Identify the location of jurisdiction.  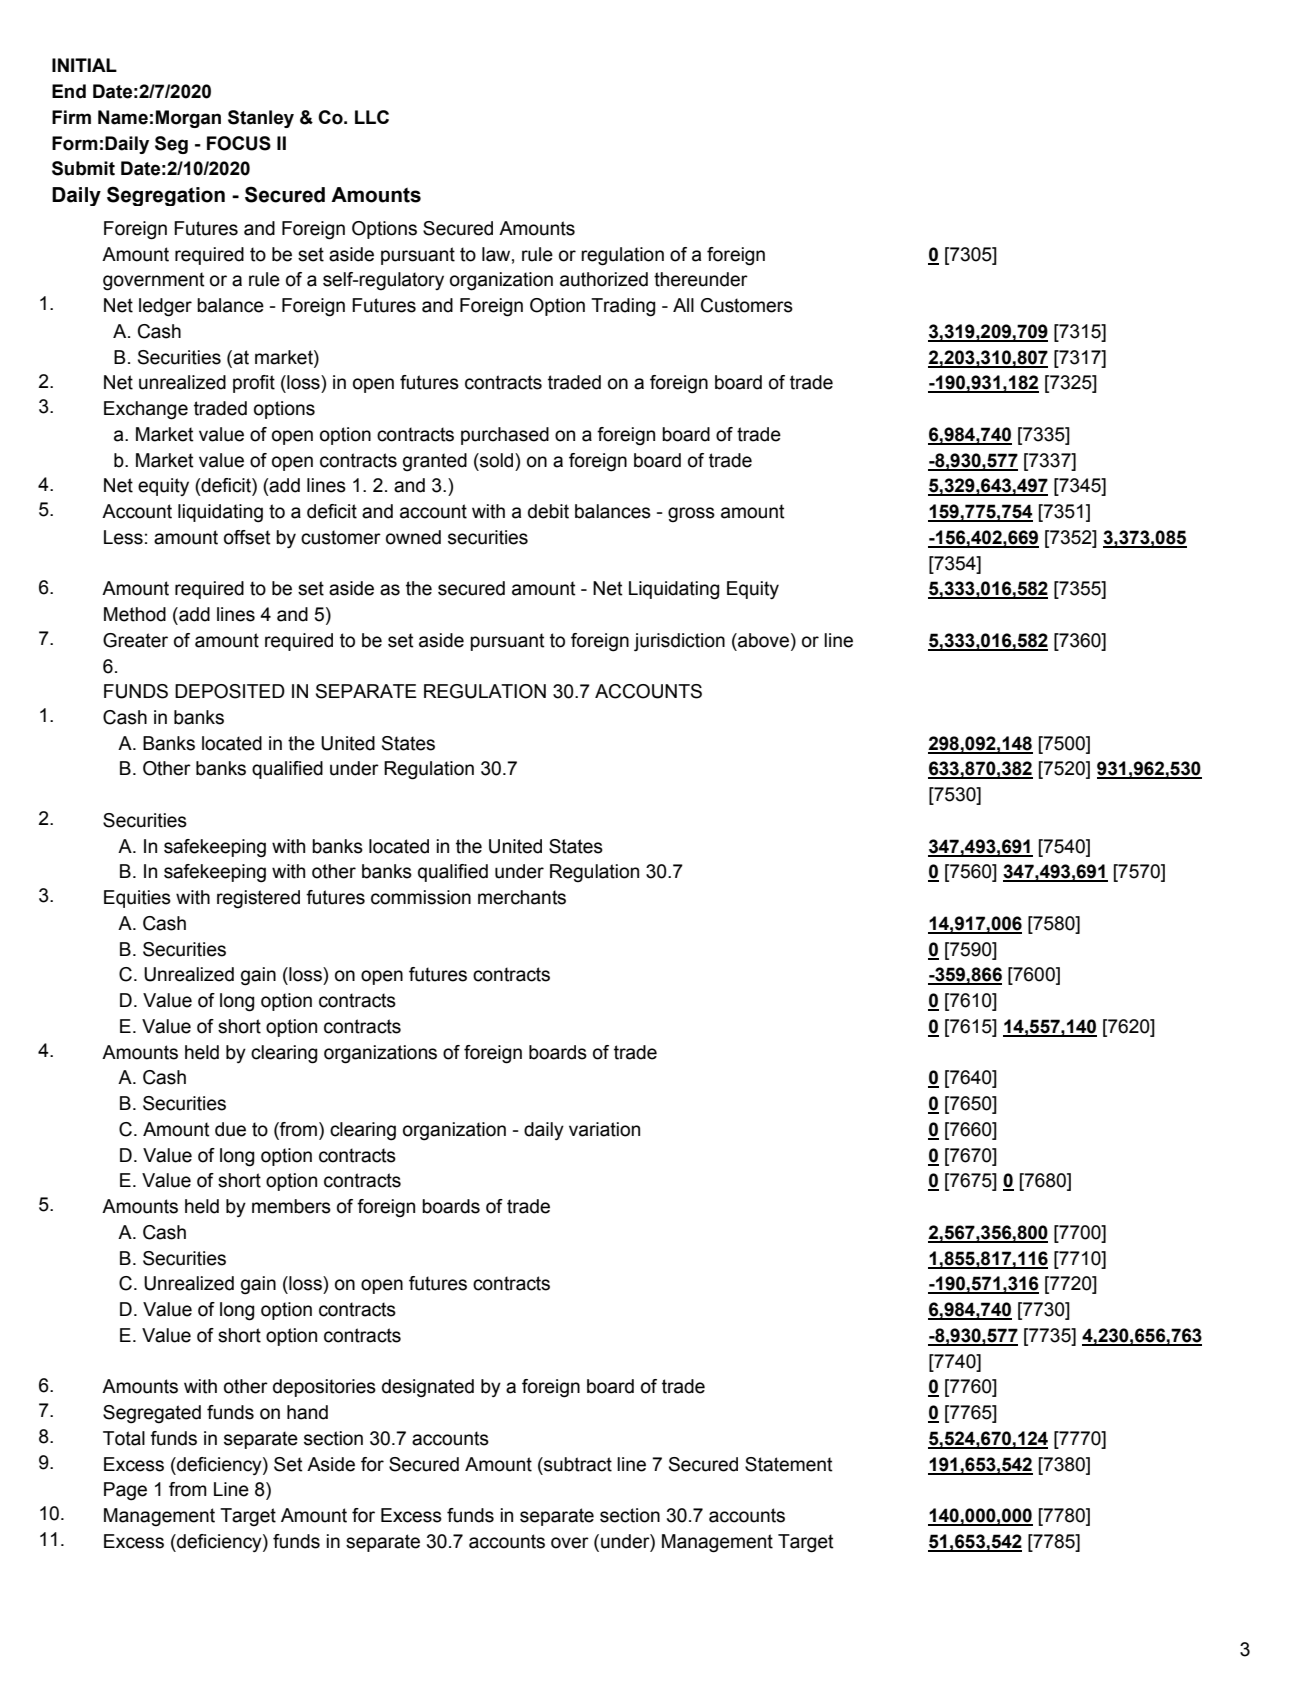
(679, 642).
